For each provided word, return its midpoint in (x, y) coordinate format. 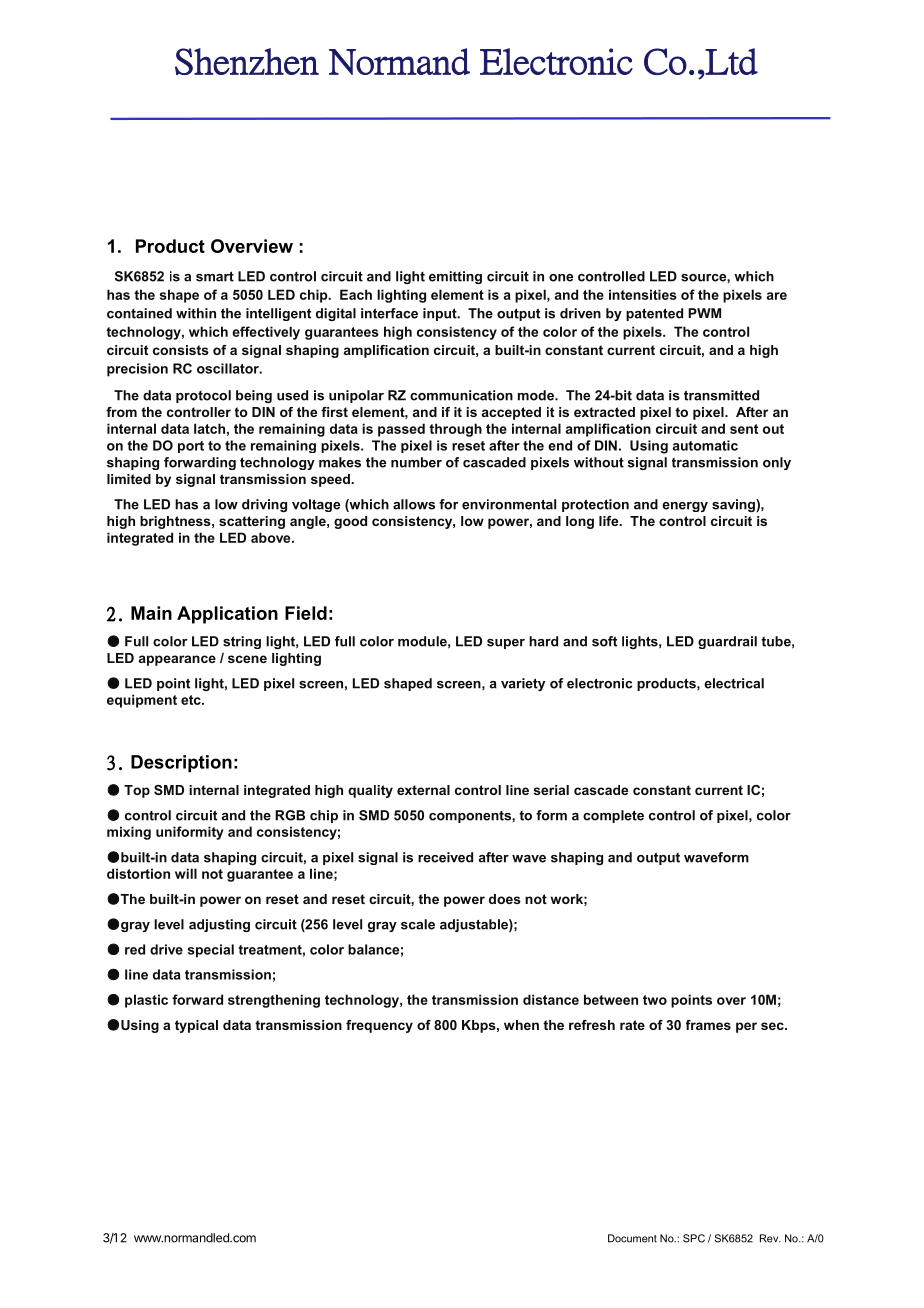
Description (181, 763)
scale (418, 924)
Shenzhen (247, 61)
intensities (643, 294)
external (423, 790)
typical (196, 1026)
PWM (704, 313)
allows (414, 504)
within (196, 313)
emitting (455, 277)
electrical (734, 683)
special (211, 951)
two (655, 1000)
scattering (252, 522)
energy (685, 507)
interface (389, 313)
